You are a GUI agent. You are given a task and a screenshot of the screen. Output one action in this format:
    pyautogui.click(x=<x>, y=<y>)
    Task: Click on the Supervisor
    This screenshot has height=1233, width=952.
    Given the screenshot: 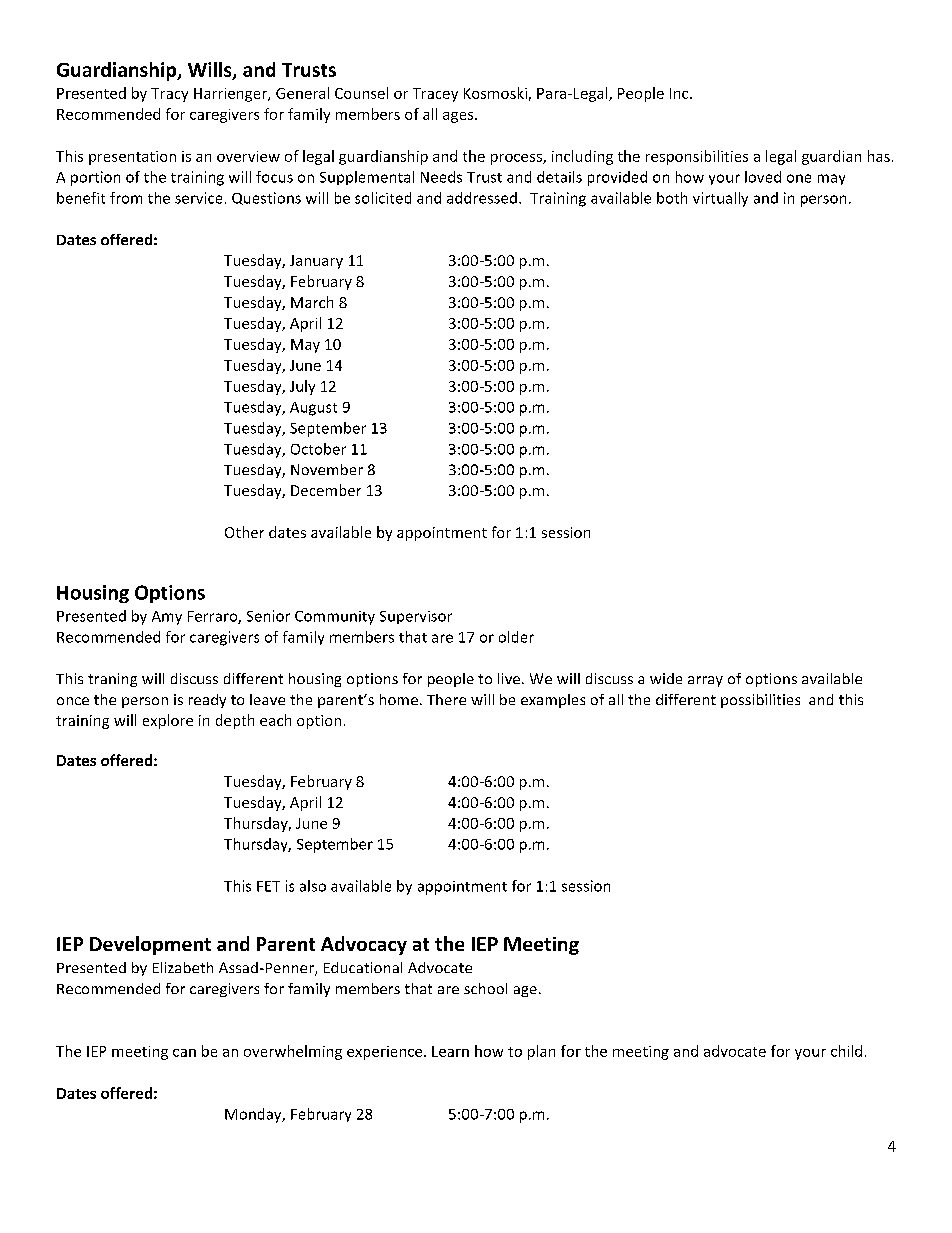 What is the action you would take?
    pyautogui.click(x=416, y=617)
